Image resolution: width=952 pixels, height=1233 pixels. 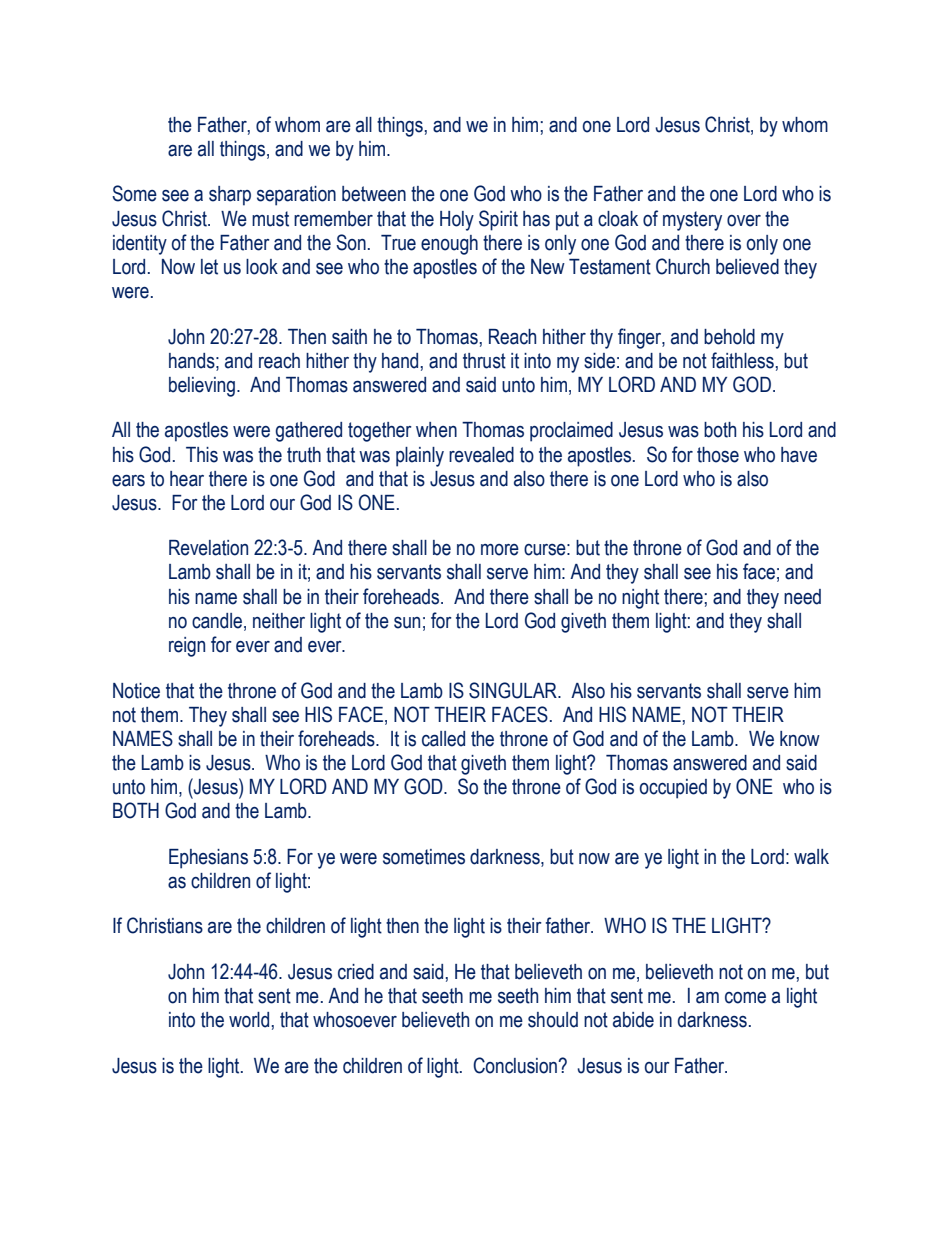 What do you see at coordinates (249, 1020) in the document?
I see `world` at bounding box center [249, 1020].
